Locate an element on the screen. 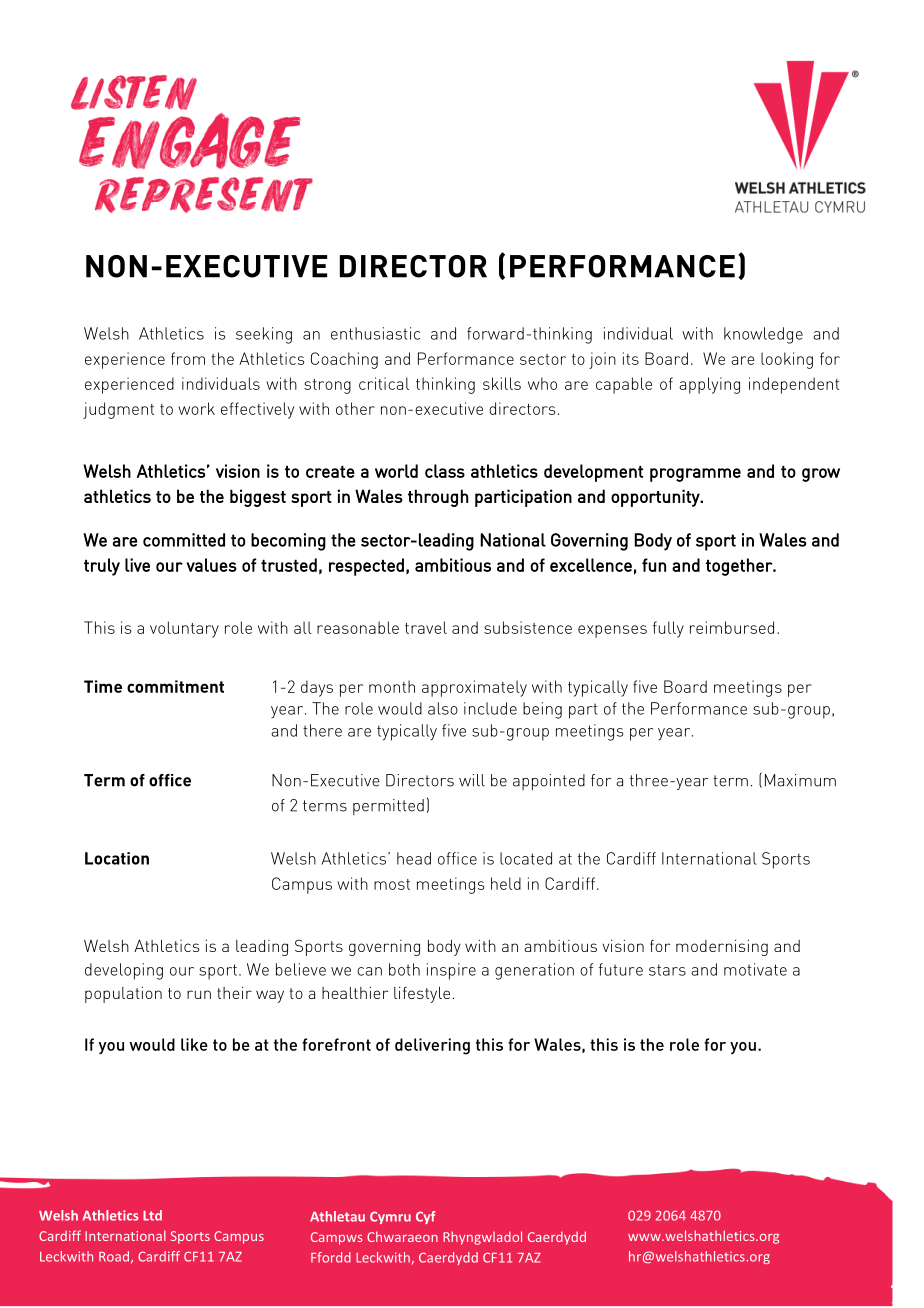 This screenshot has height=1308, width=924. will is located at coordinates (472, 780).
